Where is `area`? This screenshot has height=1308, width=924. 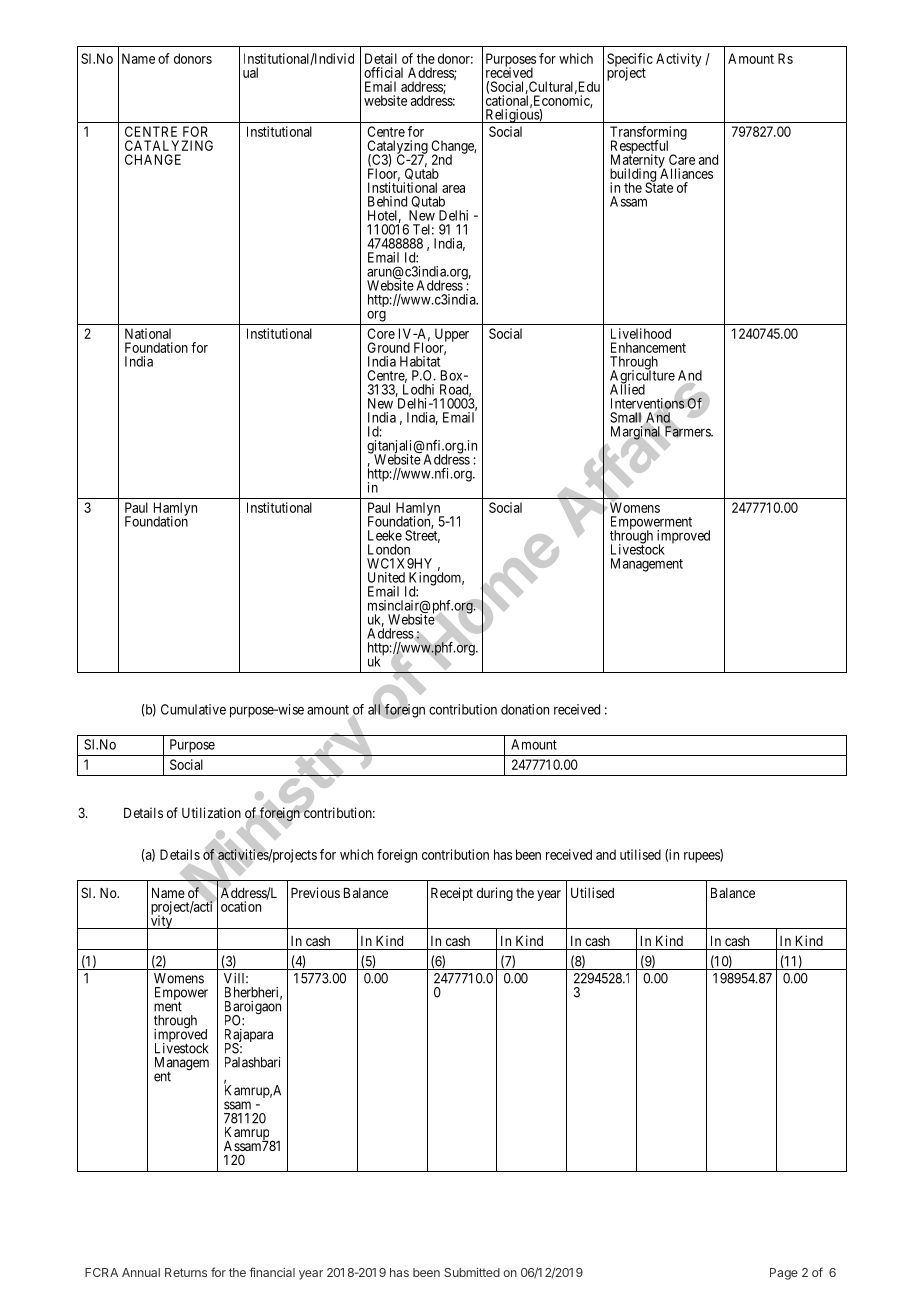 area is located at coordinates (453, 189).
